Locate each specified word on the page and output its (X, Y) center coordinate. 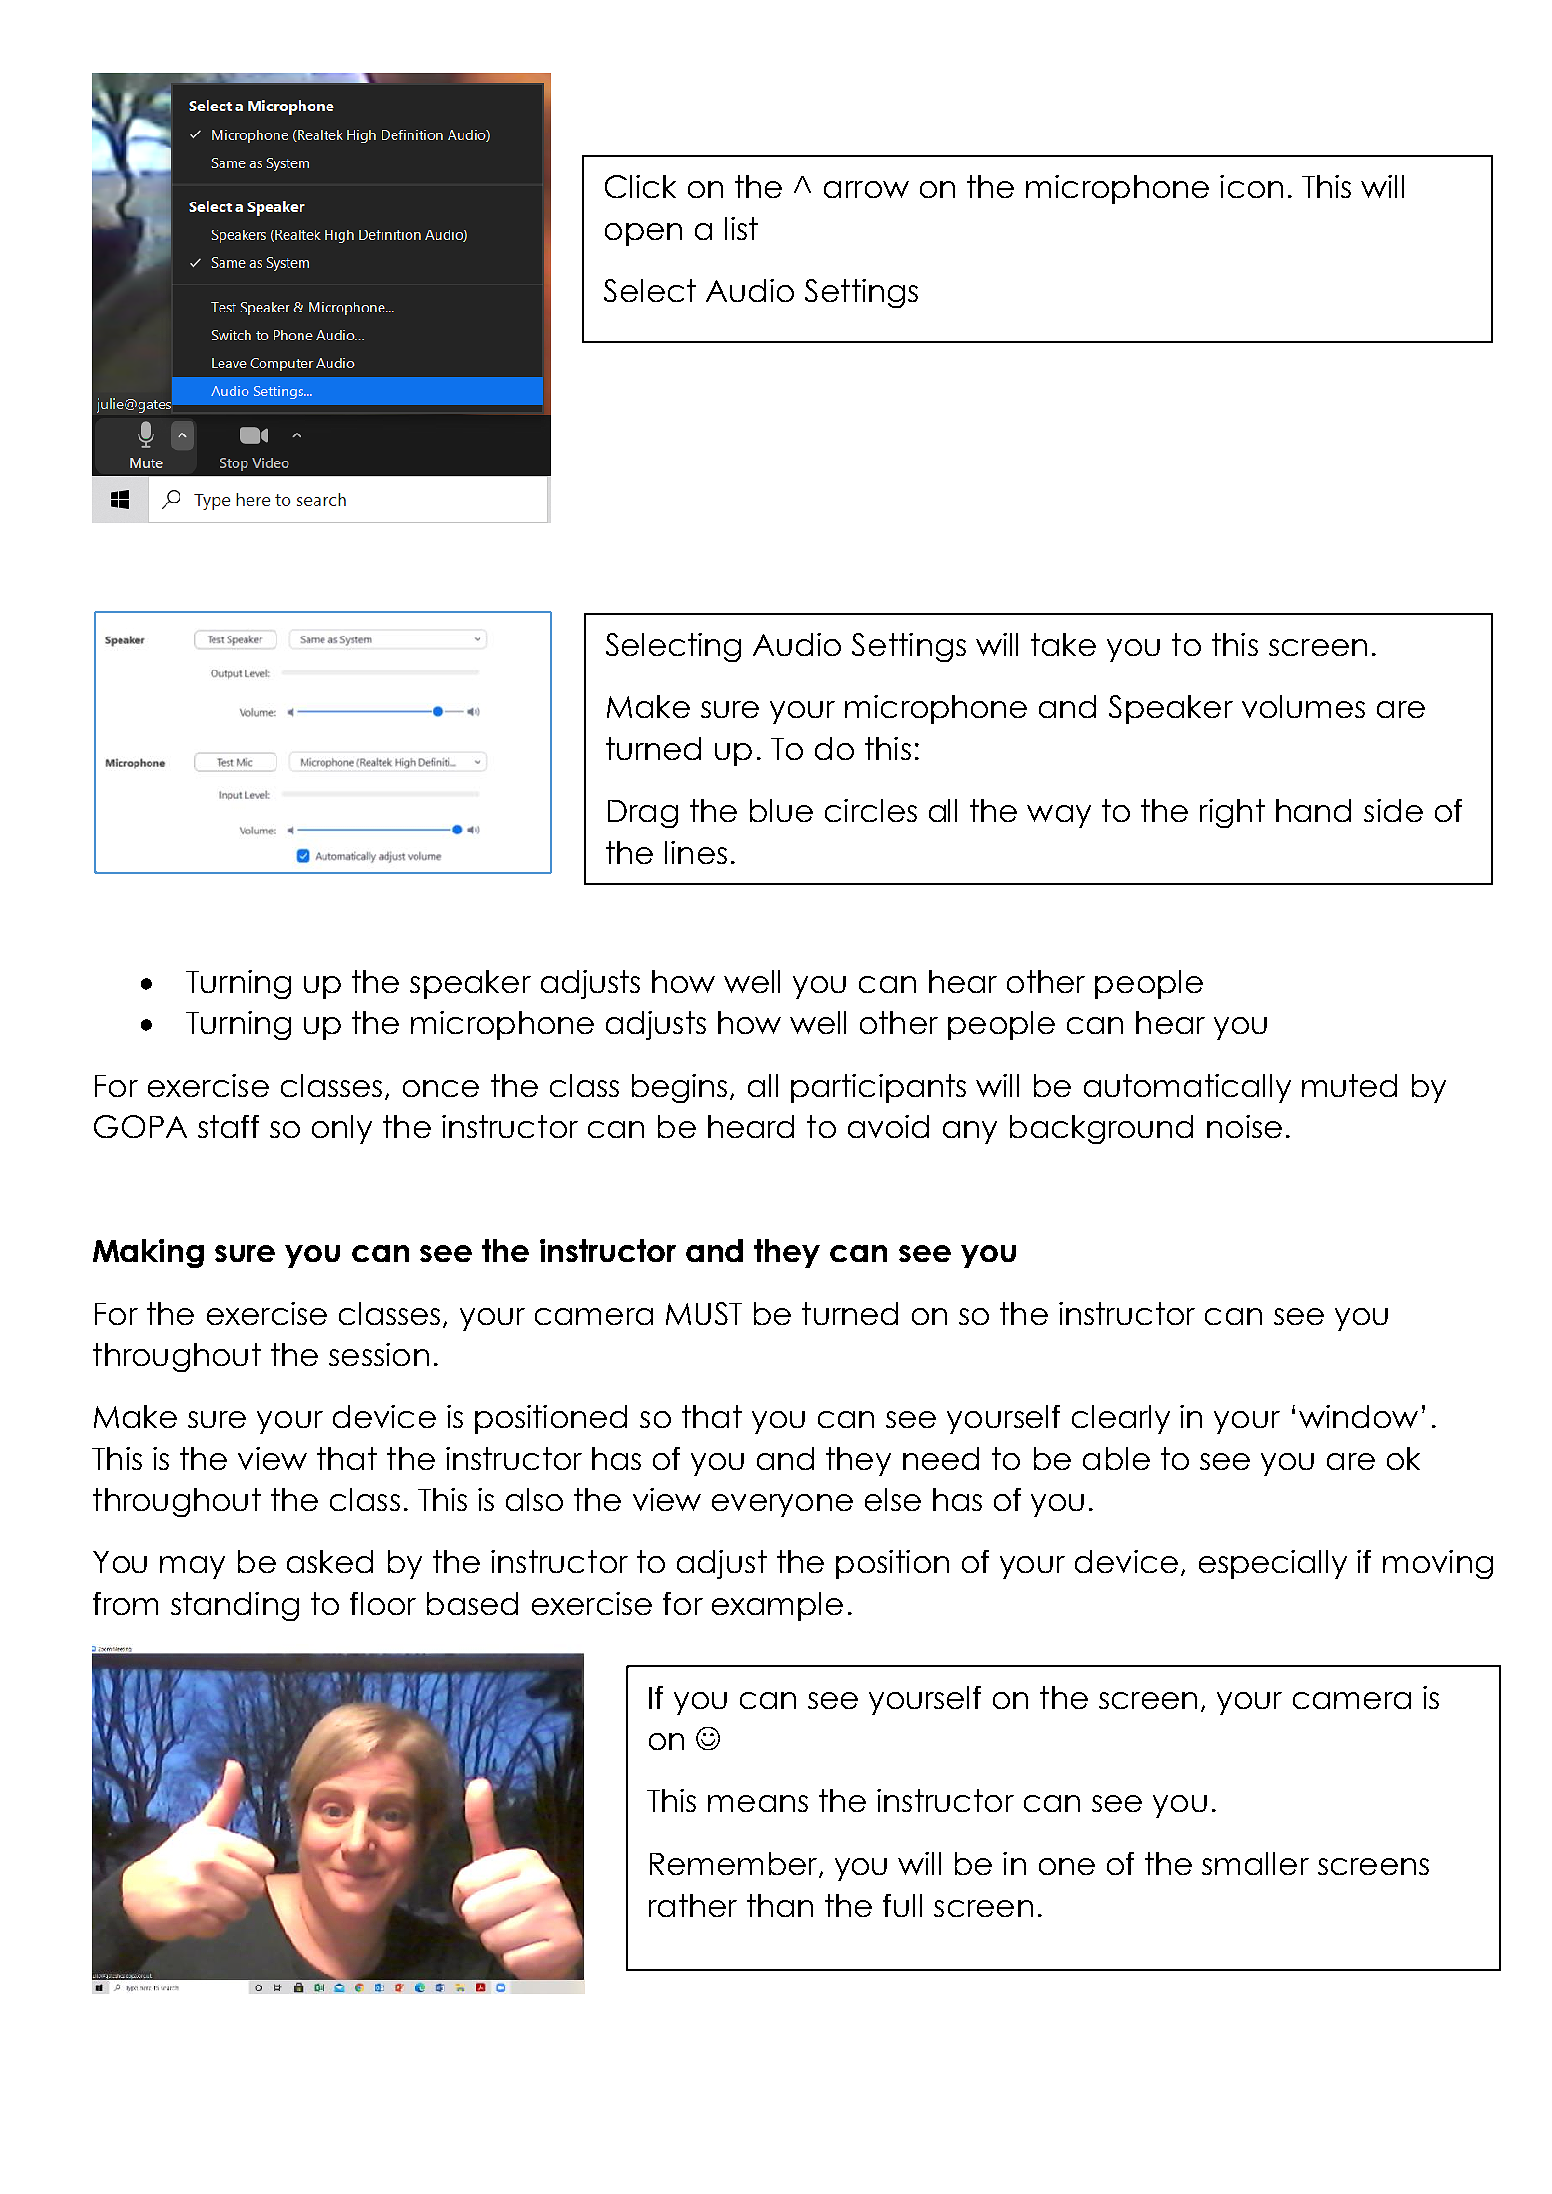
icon (1251, 186)
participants (878, 1088)
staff (228, 1126)
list (741, 228)
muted (1349, 1085)
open (643, 234)
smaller (1255, 1863)
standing (235, 1606)
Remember (735, 1865)
